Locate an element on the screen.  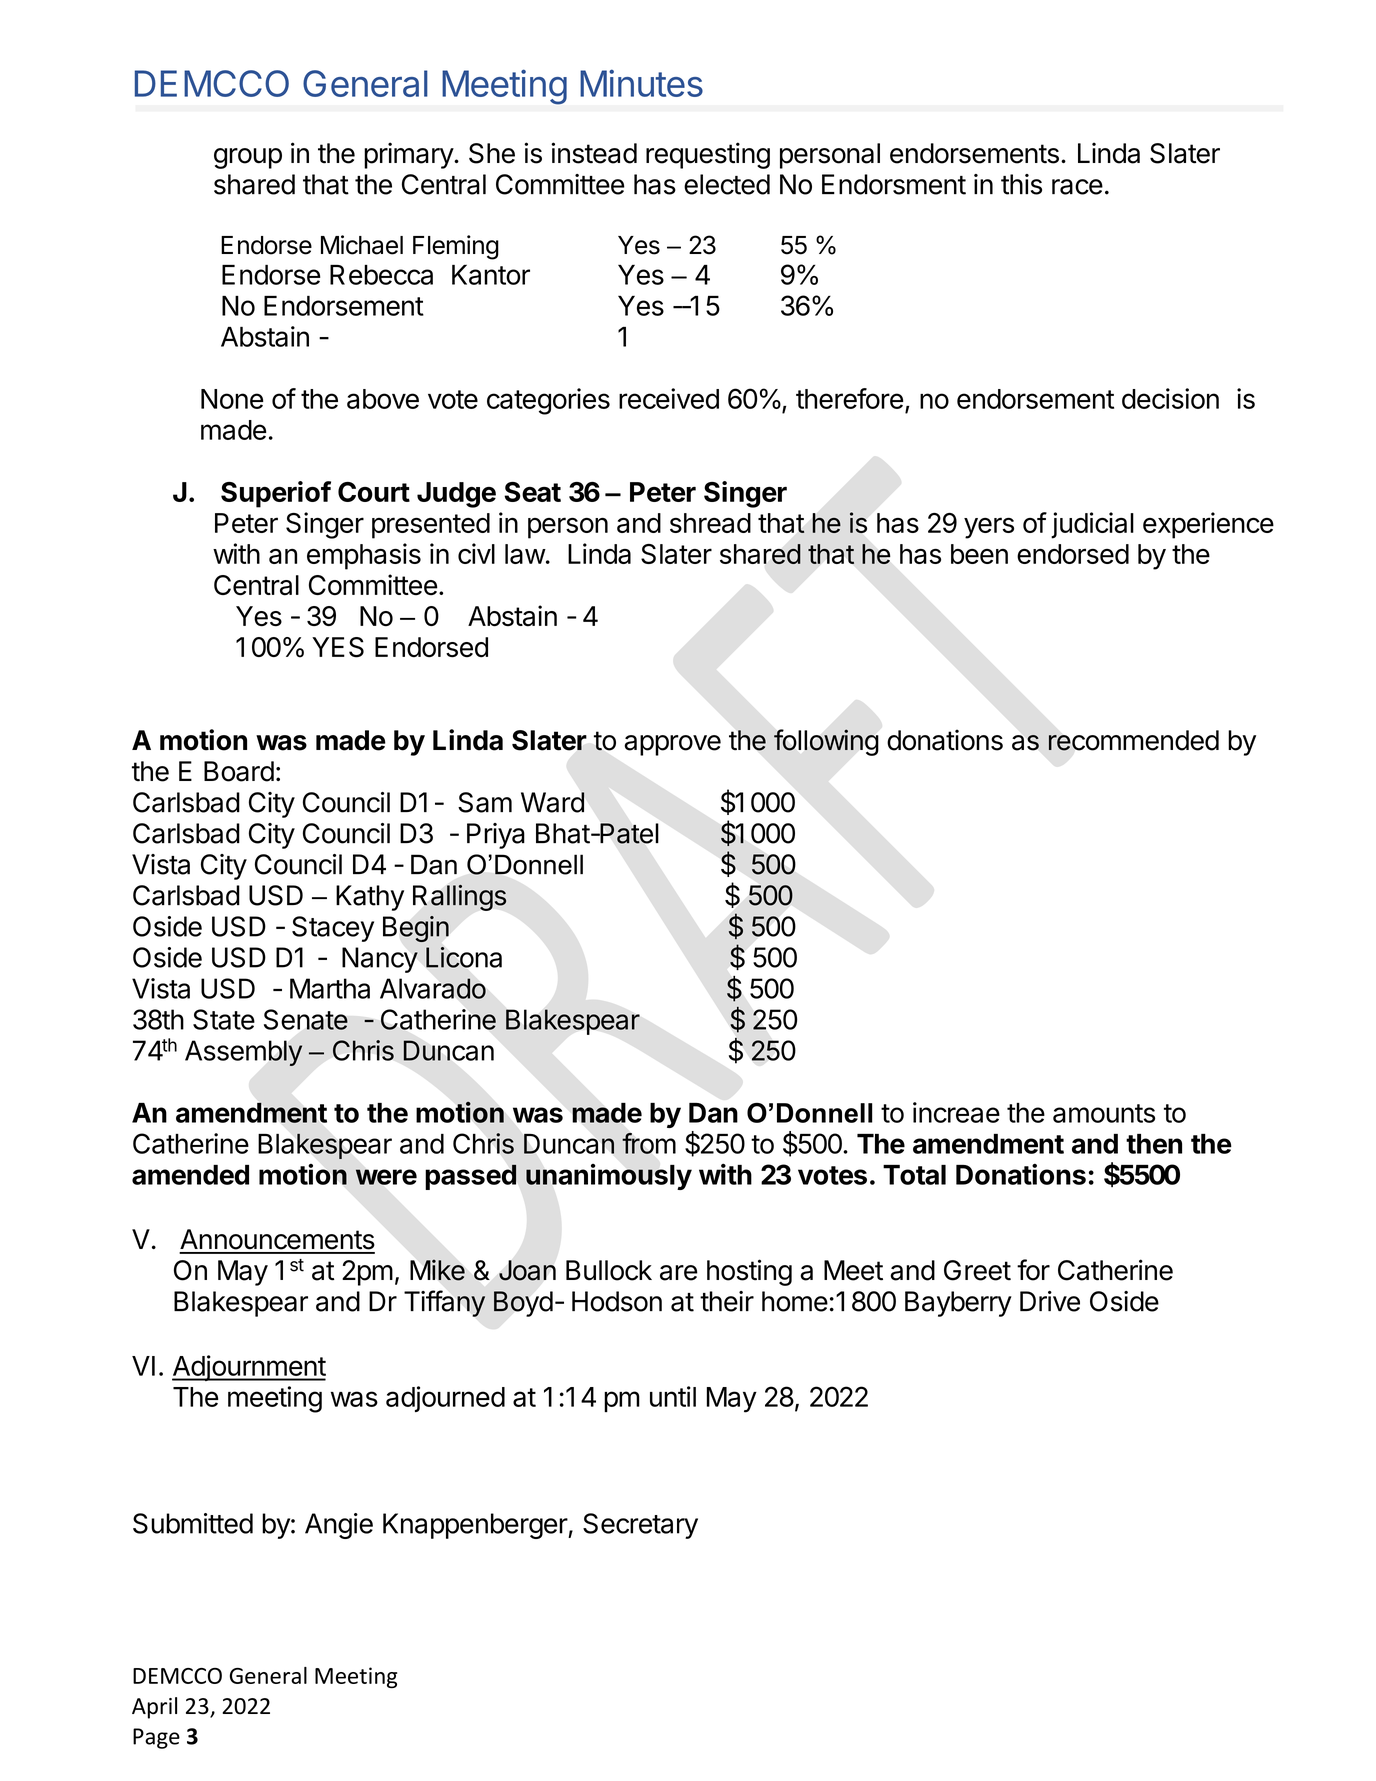
Seat is located at coordinates (532, 492).
